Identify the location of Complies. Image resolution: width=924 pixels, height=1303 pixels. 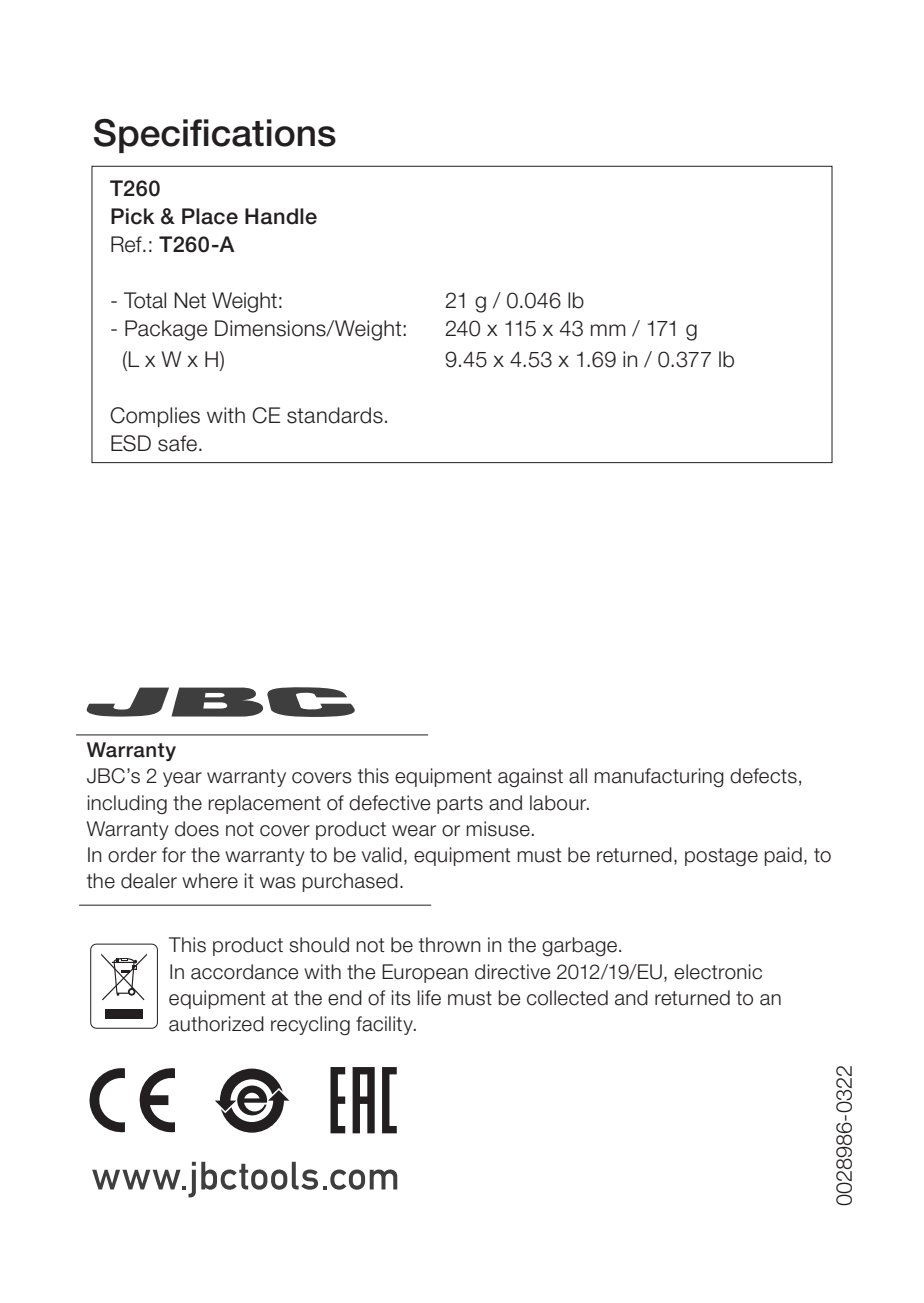
(155, 417).
